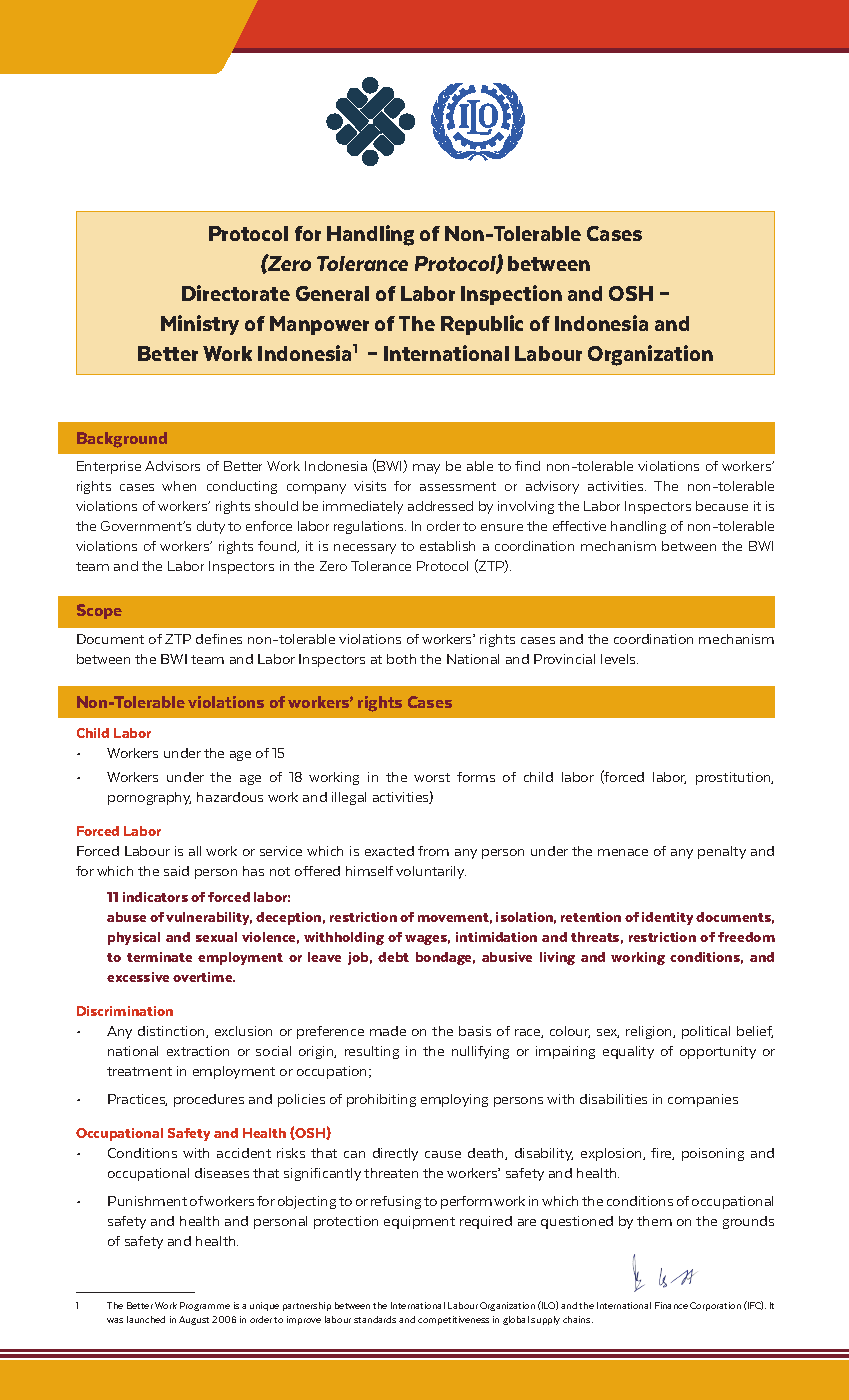 The width and height of the screenshot is (849, 1400). What do you see at coordinates (211, 527) in the screenshot?
I see `duty` at bounding box center [211, 527].
